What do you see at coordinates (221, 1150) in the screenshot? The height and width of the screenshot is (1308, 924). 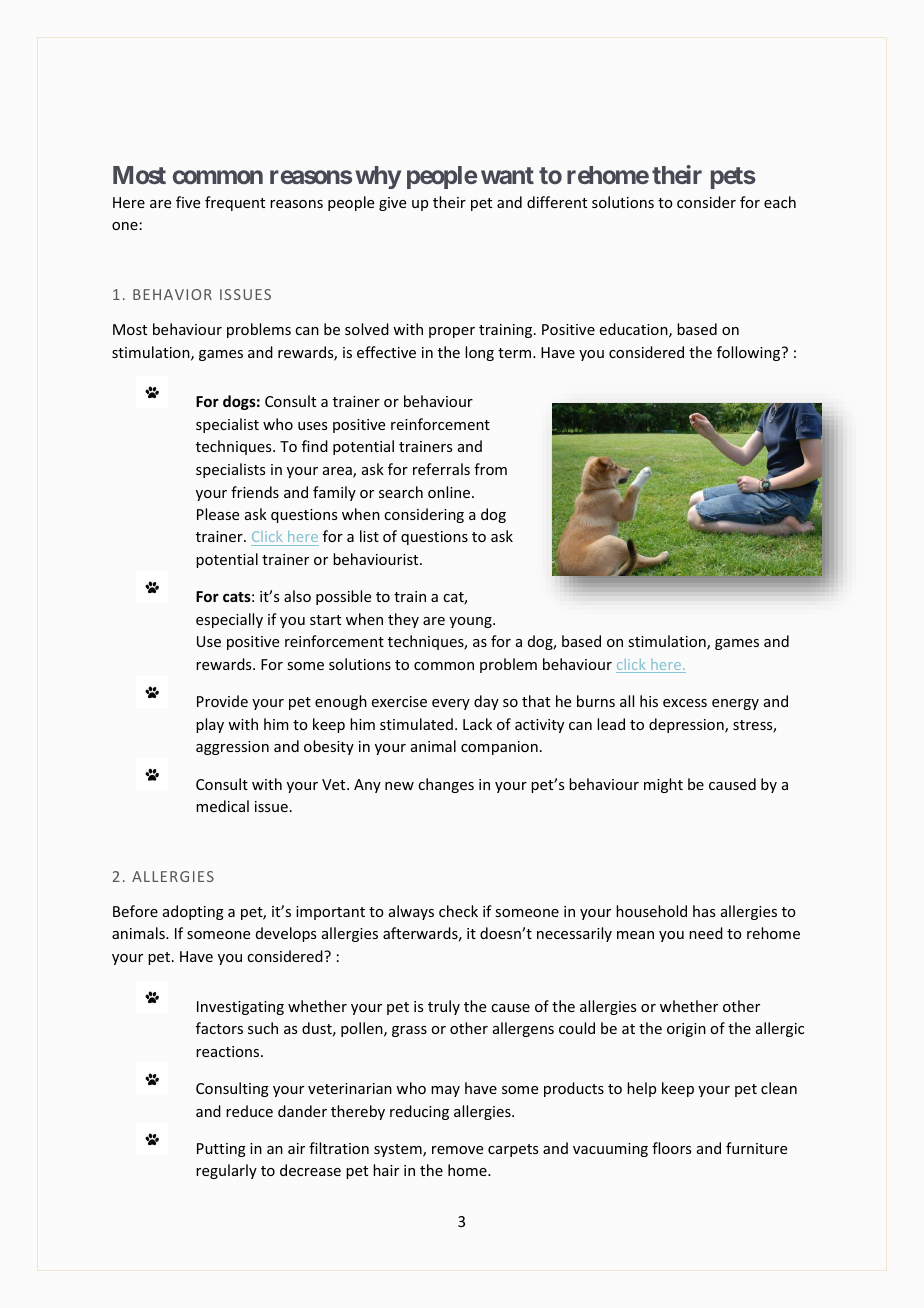 I see `Putting` at bounding box center [221, 1150].
